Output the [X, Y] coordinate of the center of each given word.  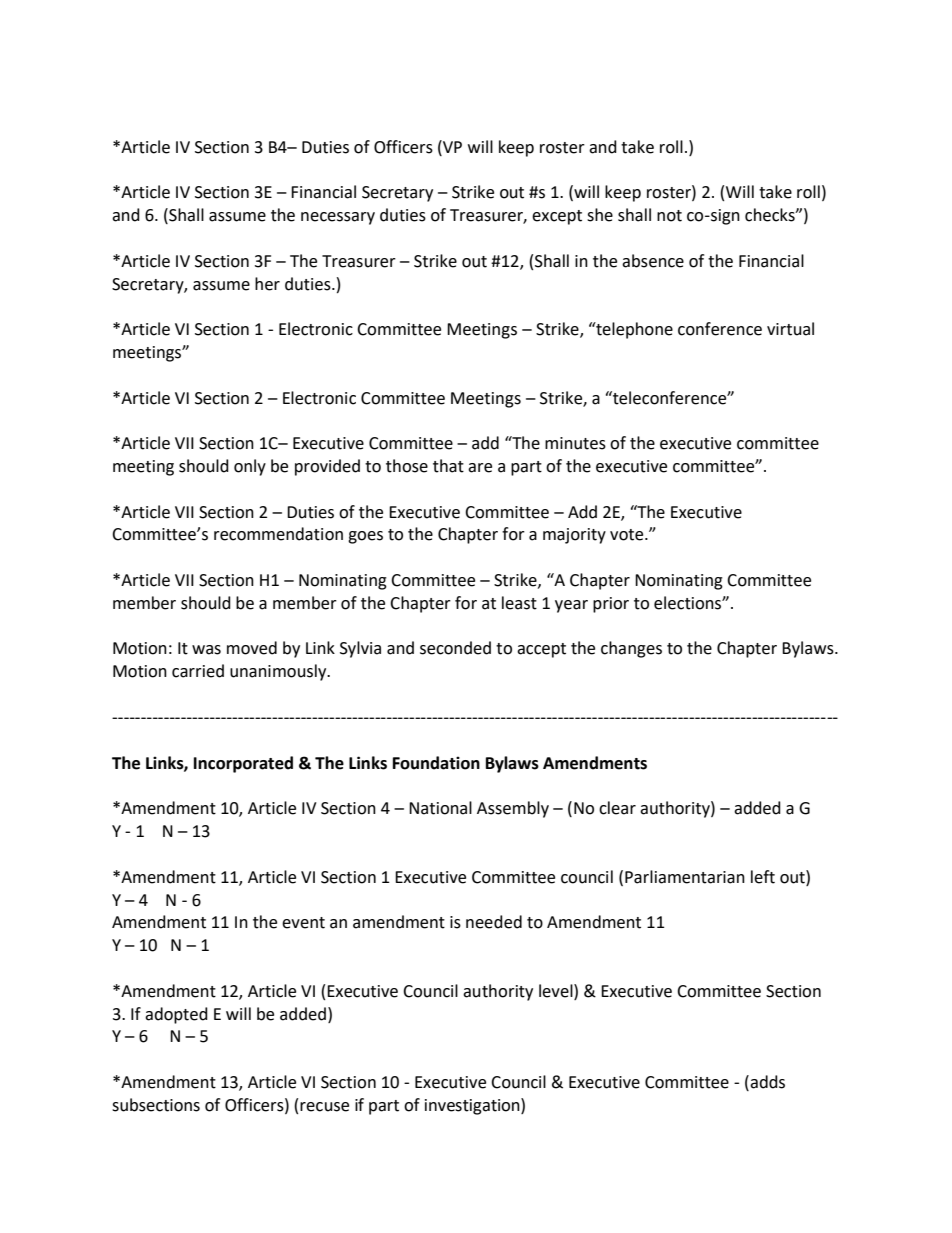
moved [252, 648]
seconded [455, 648]
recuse [324, 1107]
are [480, 468]
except [557, 217]
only [250, 467]
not [669, 216]
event [303, 923]
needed [494, 922]
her [267, 284]
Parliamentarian [685, 877]
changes [631, 649]
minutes [575, 443]
